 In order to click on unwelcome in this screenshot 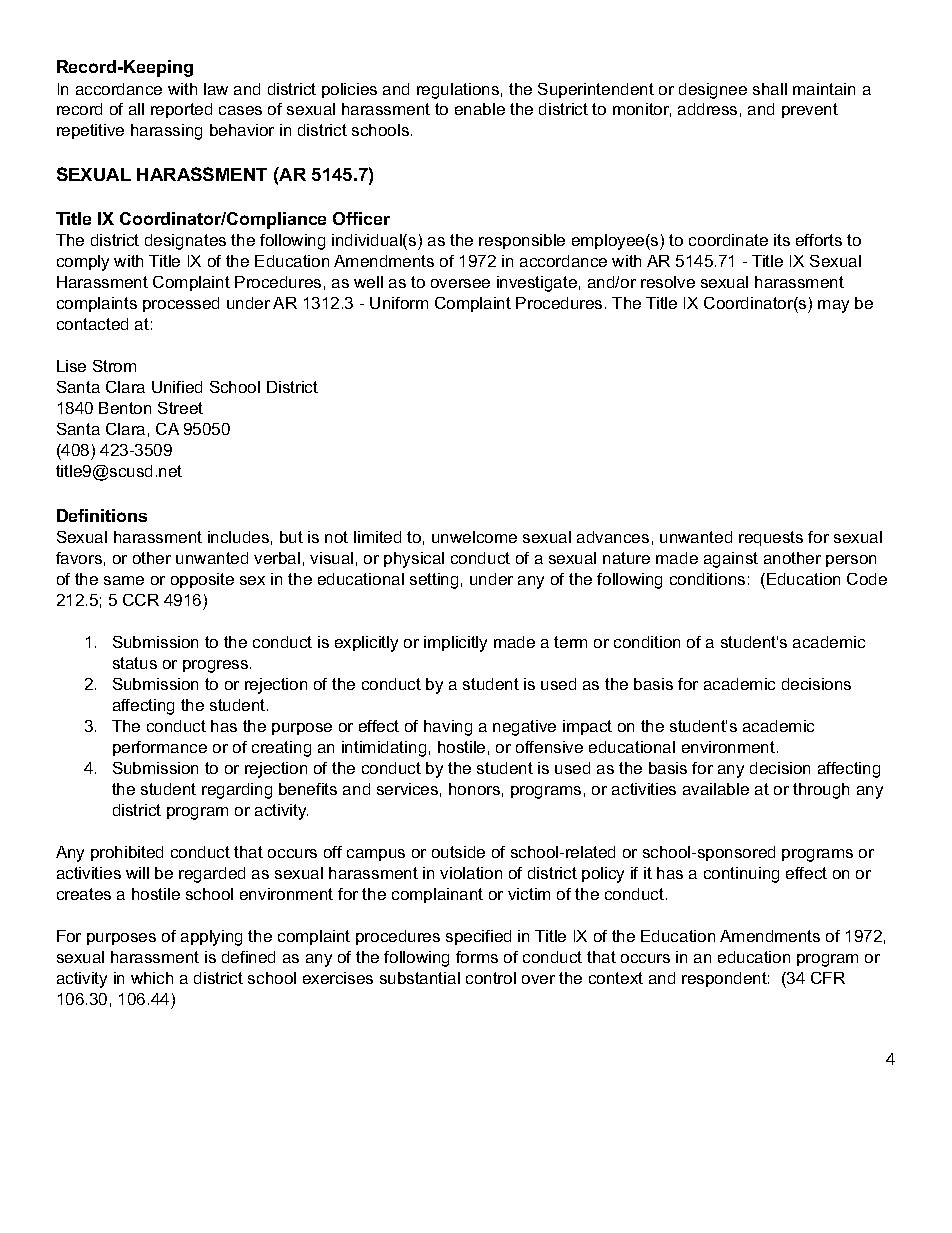, I will do `click(474, 537)`.
